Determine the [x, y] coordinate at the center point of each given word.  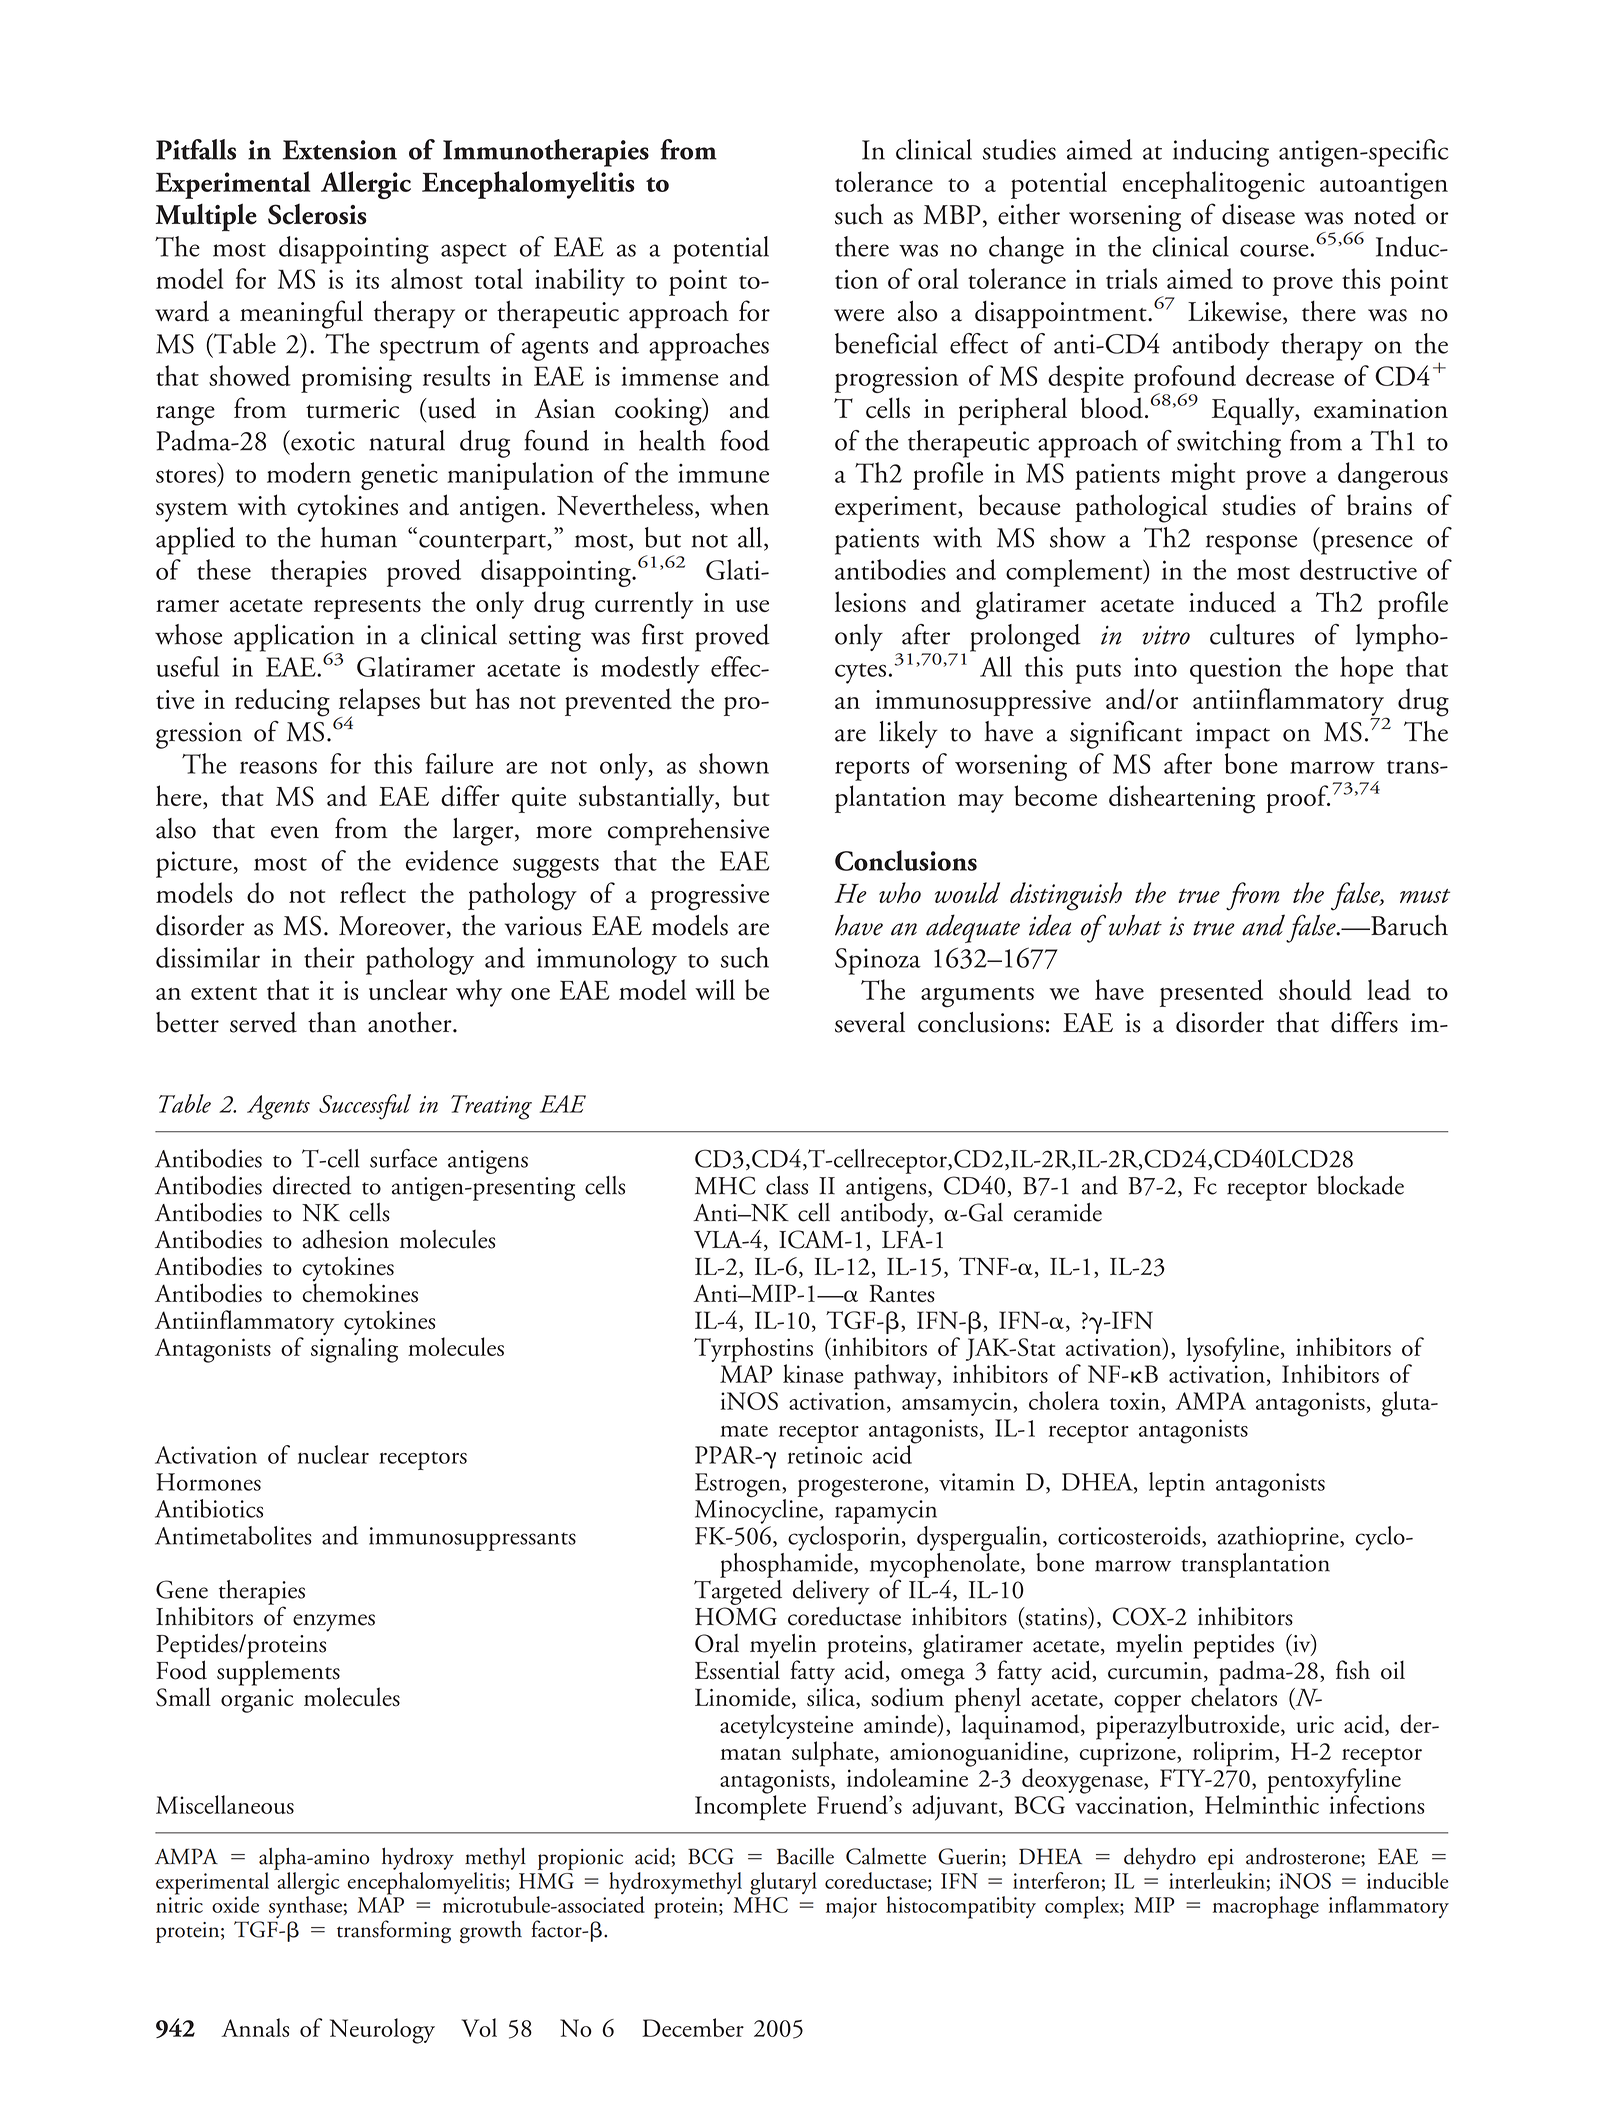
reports [872, 770]
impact [1233, 735]
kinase [813, 1373]
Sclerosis [317, 214]
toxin [1135, 1401]
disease [1258, 214]
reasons [278, 767]
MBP [952, 214]
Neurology [382, 2031]
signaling [354, 1350]
